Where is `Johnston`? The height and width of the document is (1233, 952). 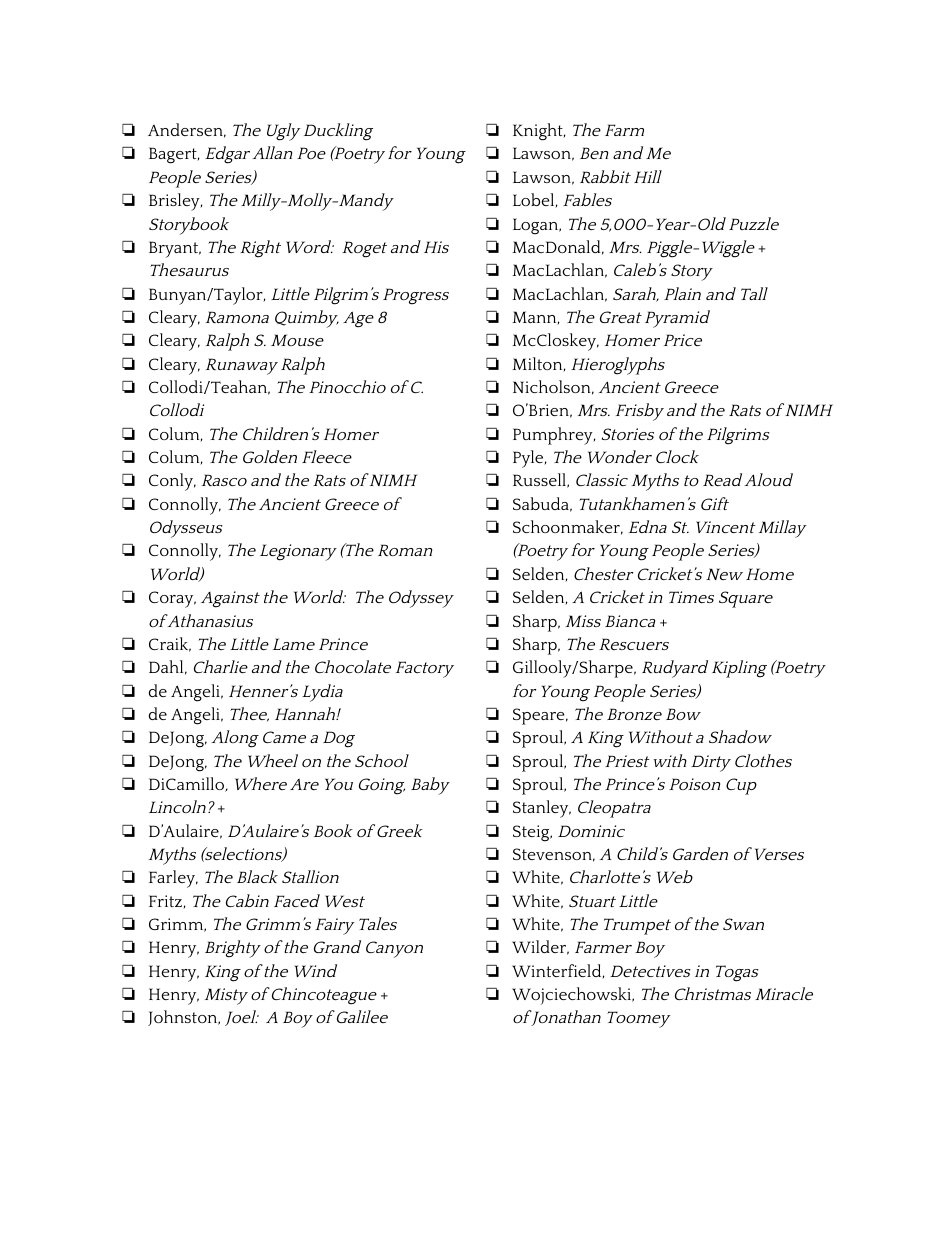
Johnston is located at coordinates (184, 1018).
